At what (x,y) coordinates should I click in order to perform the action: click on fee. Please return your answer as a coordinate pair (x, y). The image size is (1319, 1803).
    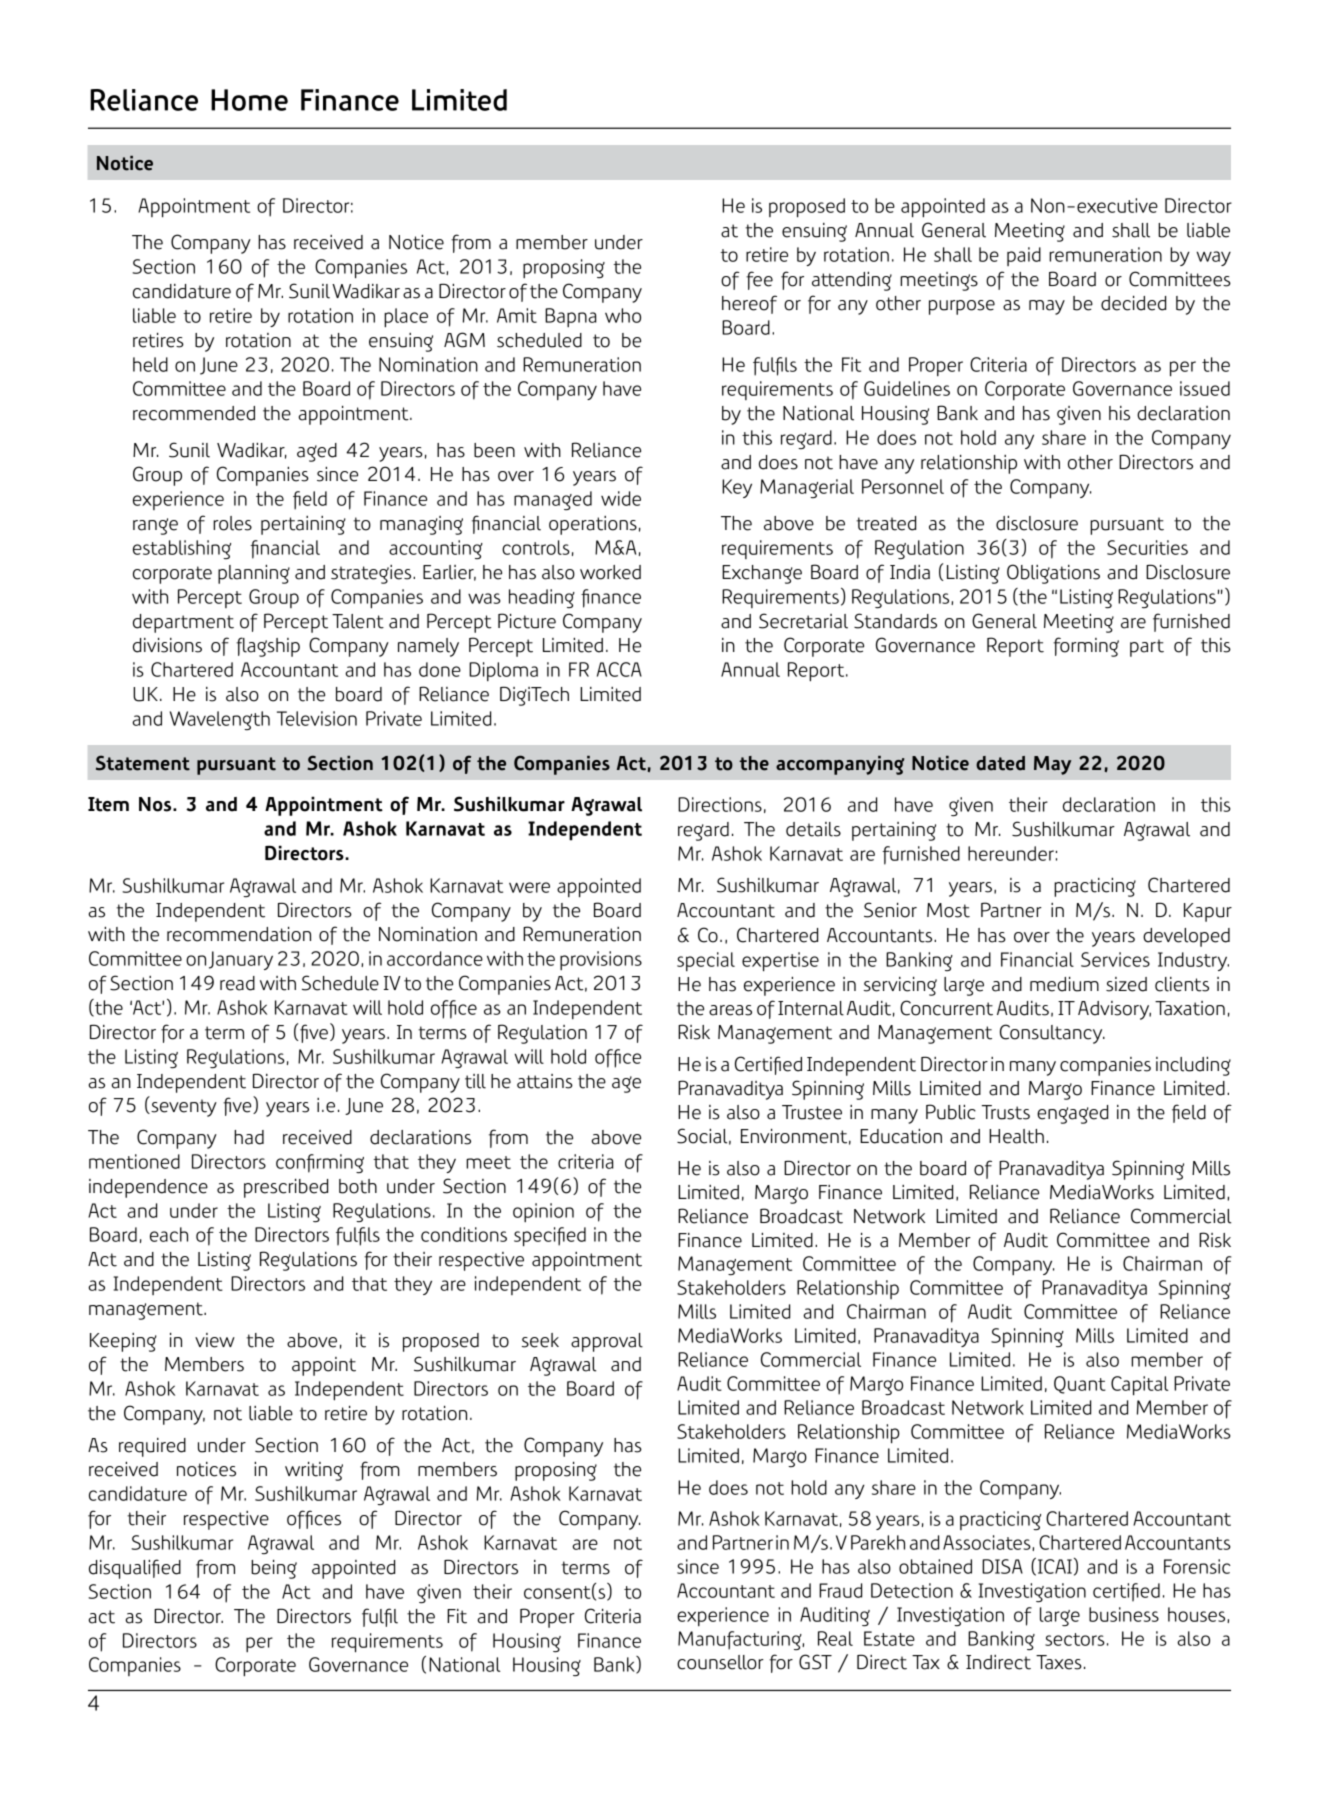
    Looking at the image, I should click on (759, 280).
